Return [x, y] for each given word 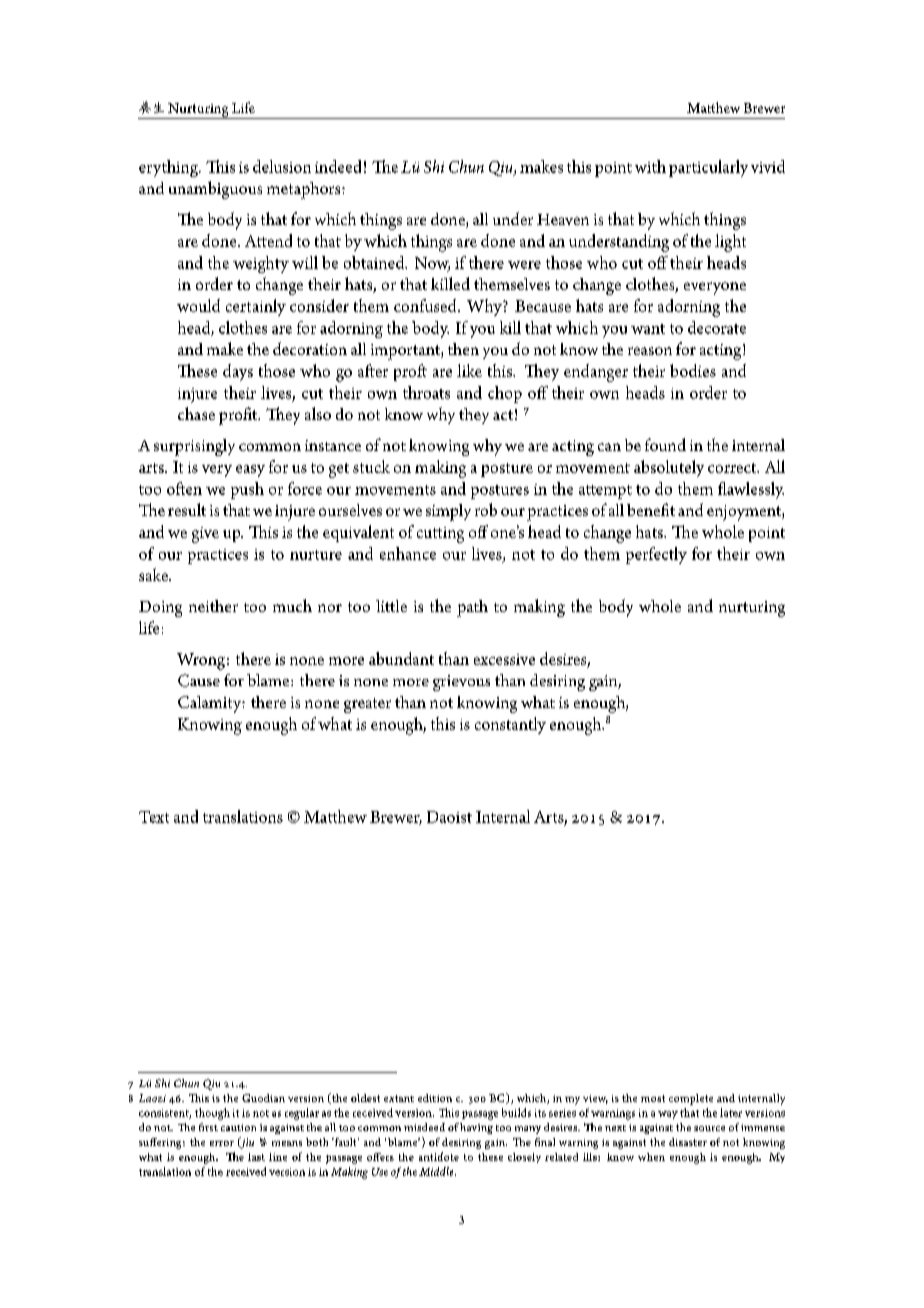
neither [213, 606]
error [222, 1143]
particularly [708, 168]
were [524, 265]
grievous [461, 683]
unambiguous [215, 190]
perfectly [656, 555]
